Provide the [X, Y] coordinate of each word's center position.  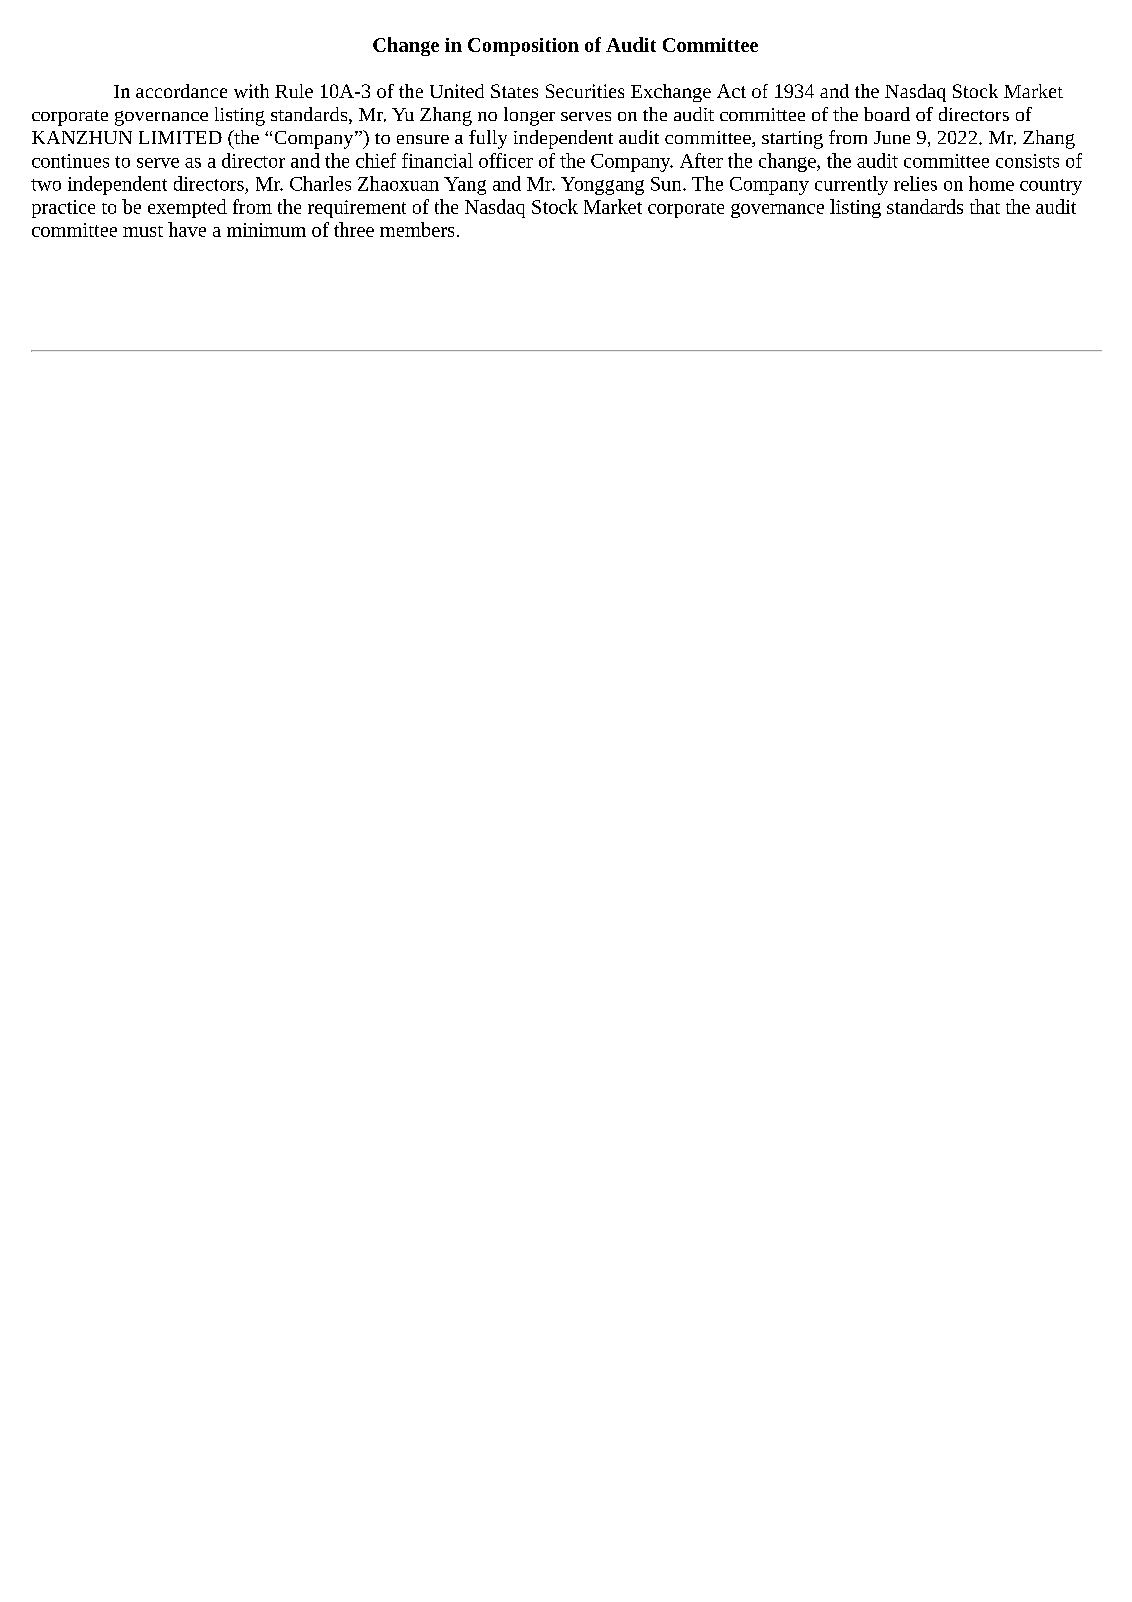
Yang [465, 186]
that [985, 206]
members [417, 229]
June [892, 137]
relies [915, 183]
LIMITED [180, 137]
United [457, 91]
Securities [585, 91]
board [887, 114]
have [187, 229]
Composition [523, 47]
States [514, 91]
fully [488, 139]
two [46, 185]
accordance [181, 91]
